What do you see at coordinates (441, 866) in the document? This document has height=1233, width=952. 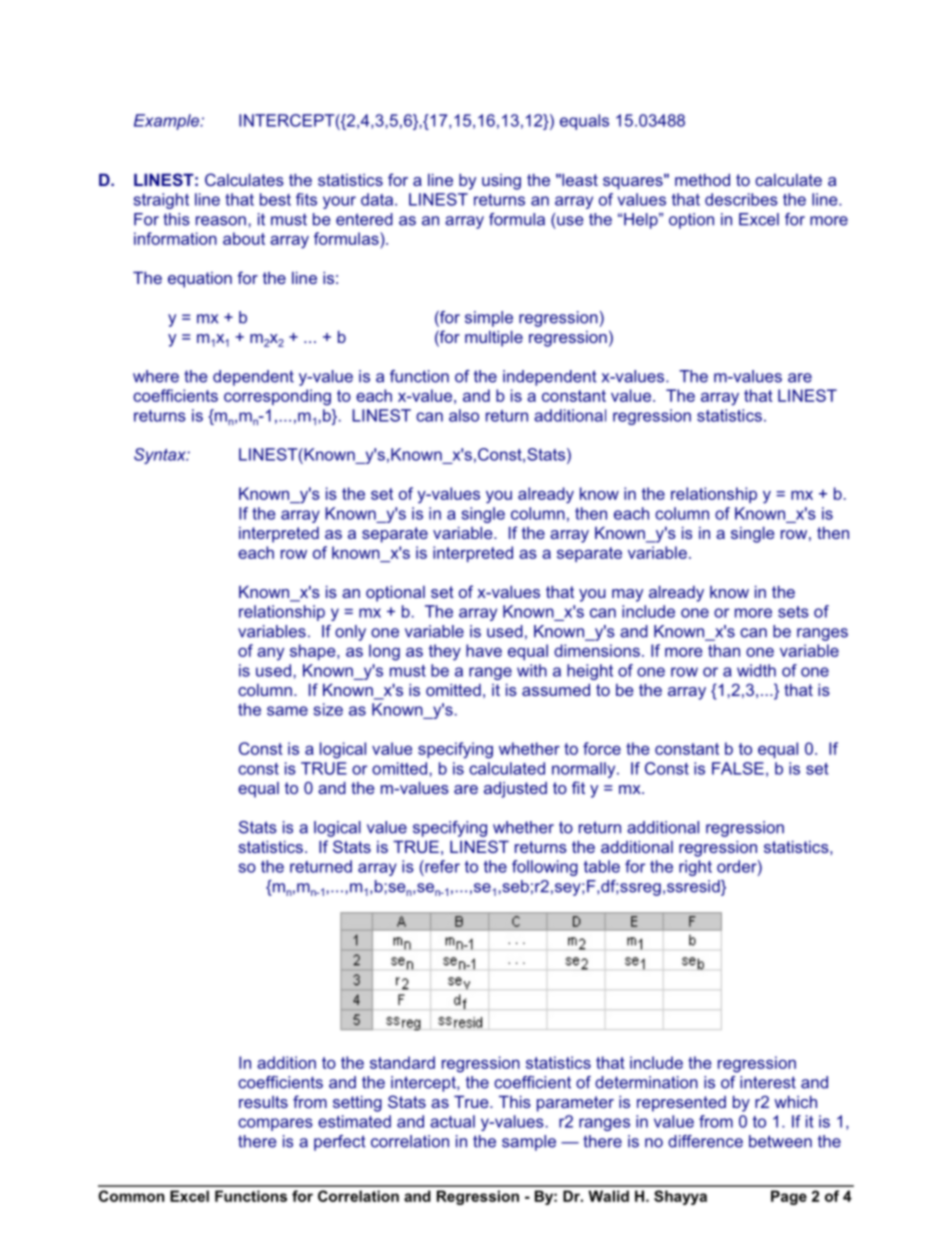 I see `refer` at bounding box center [441, 866].
